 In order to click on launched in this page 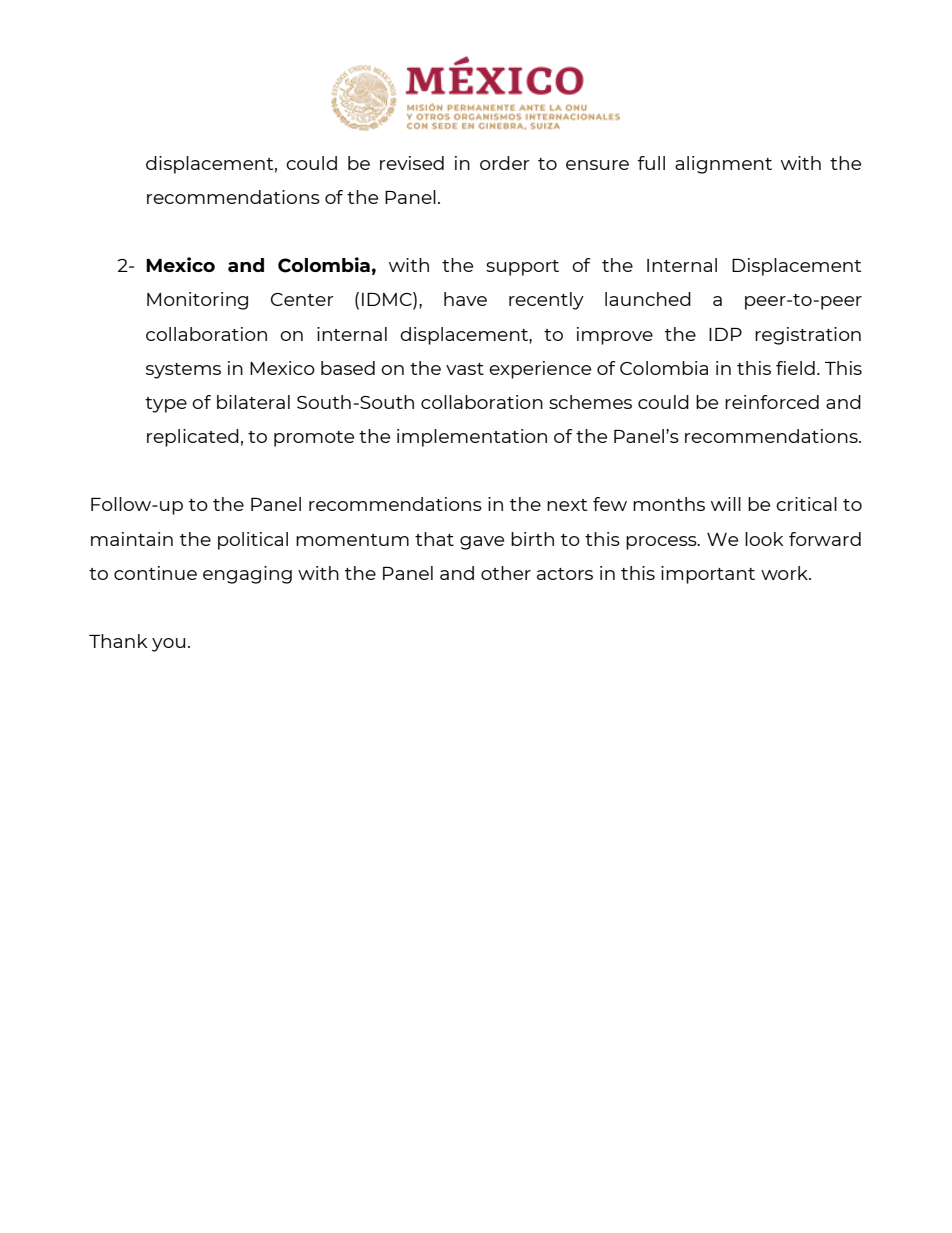, I will do `click(648, 299)`.
